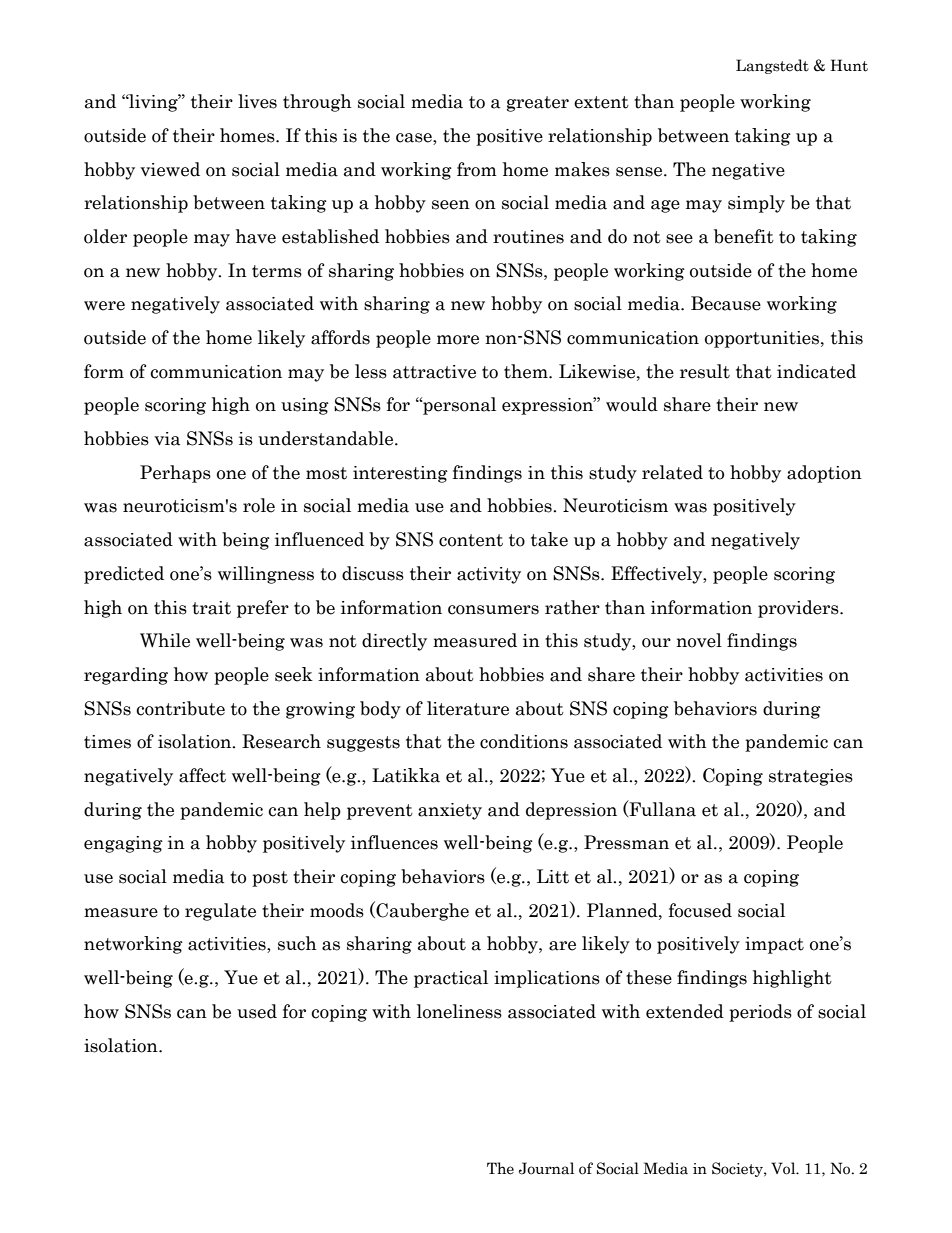 The image size is (952, 1233). What do you see at coordinates (493, 610) in the screenshot?
I see `consumers` at bounding box center [493, 610].
